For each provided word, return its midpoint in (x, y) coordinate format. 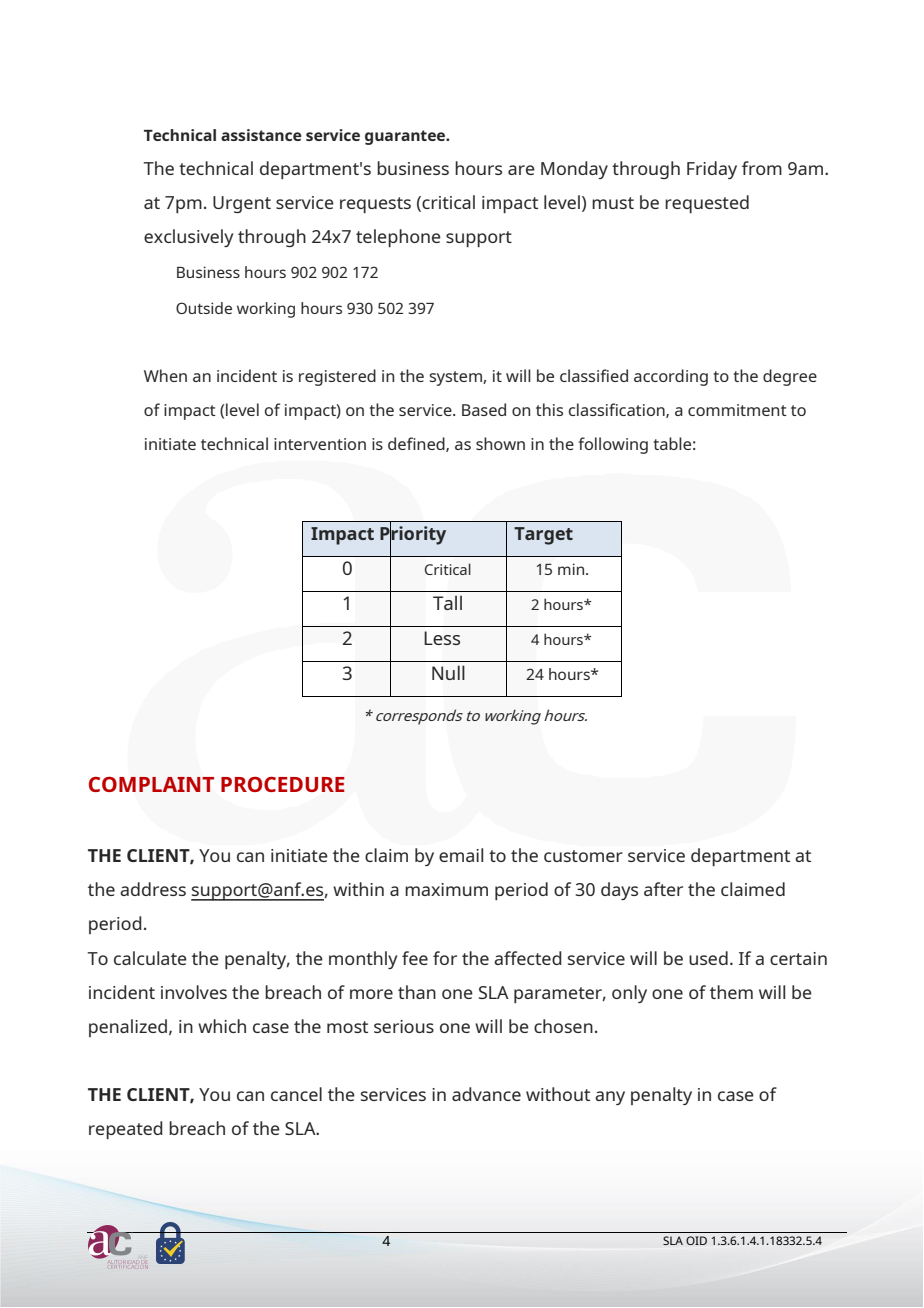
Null (448, 672)
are (521, 170)
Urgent (242, 204)
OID (696, 1240)
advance (486, 1094)
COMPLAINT (151, 784)
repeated (126, 1130)
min (572, 569)
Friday (712, 170)
